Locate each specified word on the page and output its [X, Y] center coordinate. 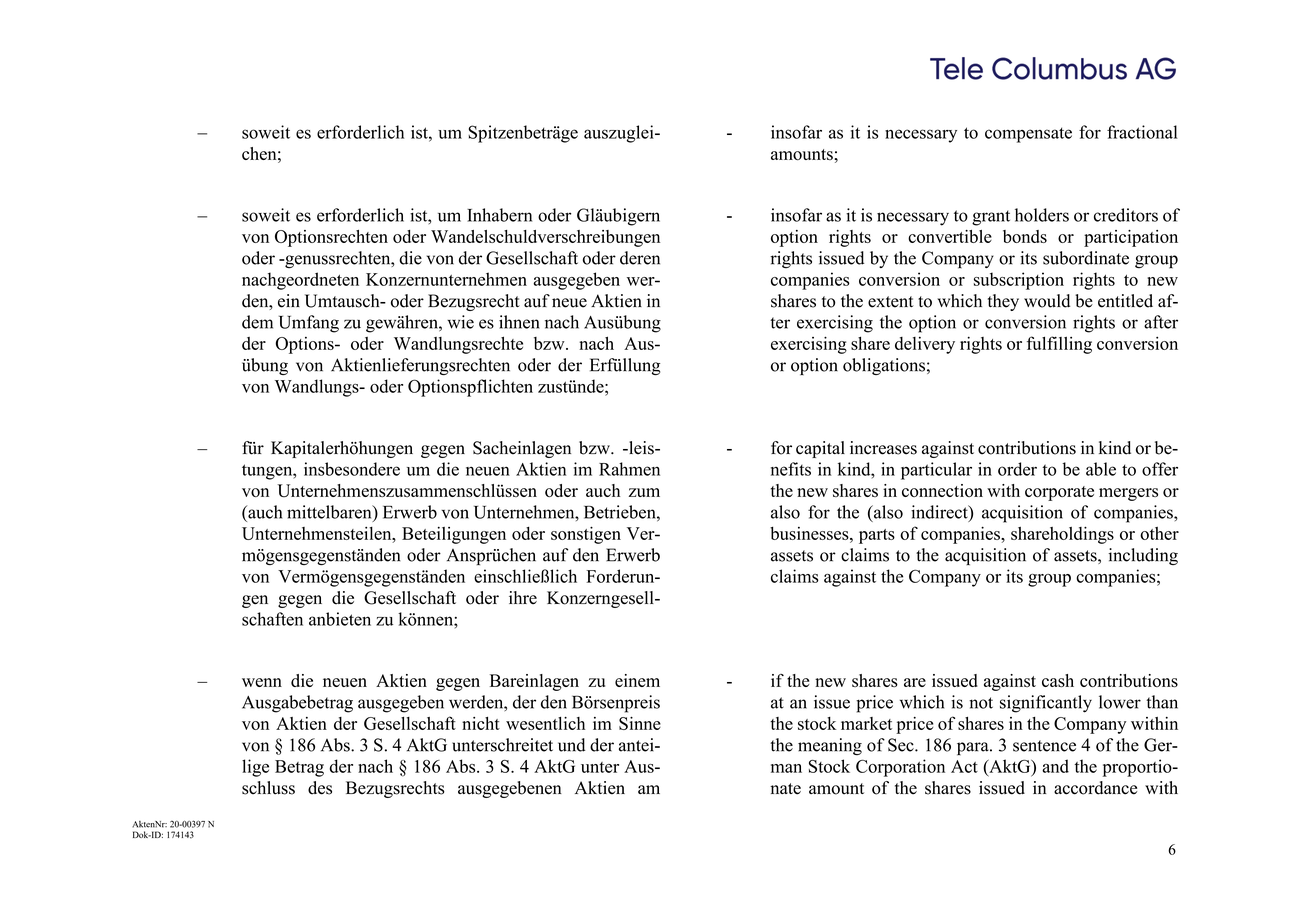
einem [637, 680]
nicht [481, 723]
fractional [1142, 132]
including [1143, 556]
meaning [830, 746]
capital [820, 449]
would [1047, 301]
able [1101, 469]
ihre [523, 597]
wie [460, 322]
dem [257, 322]
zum [644, 492]
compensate [1028, 135]
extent [891, 302]
